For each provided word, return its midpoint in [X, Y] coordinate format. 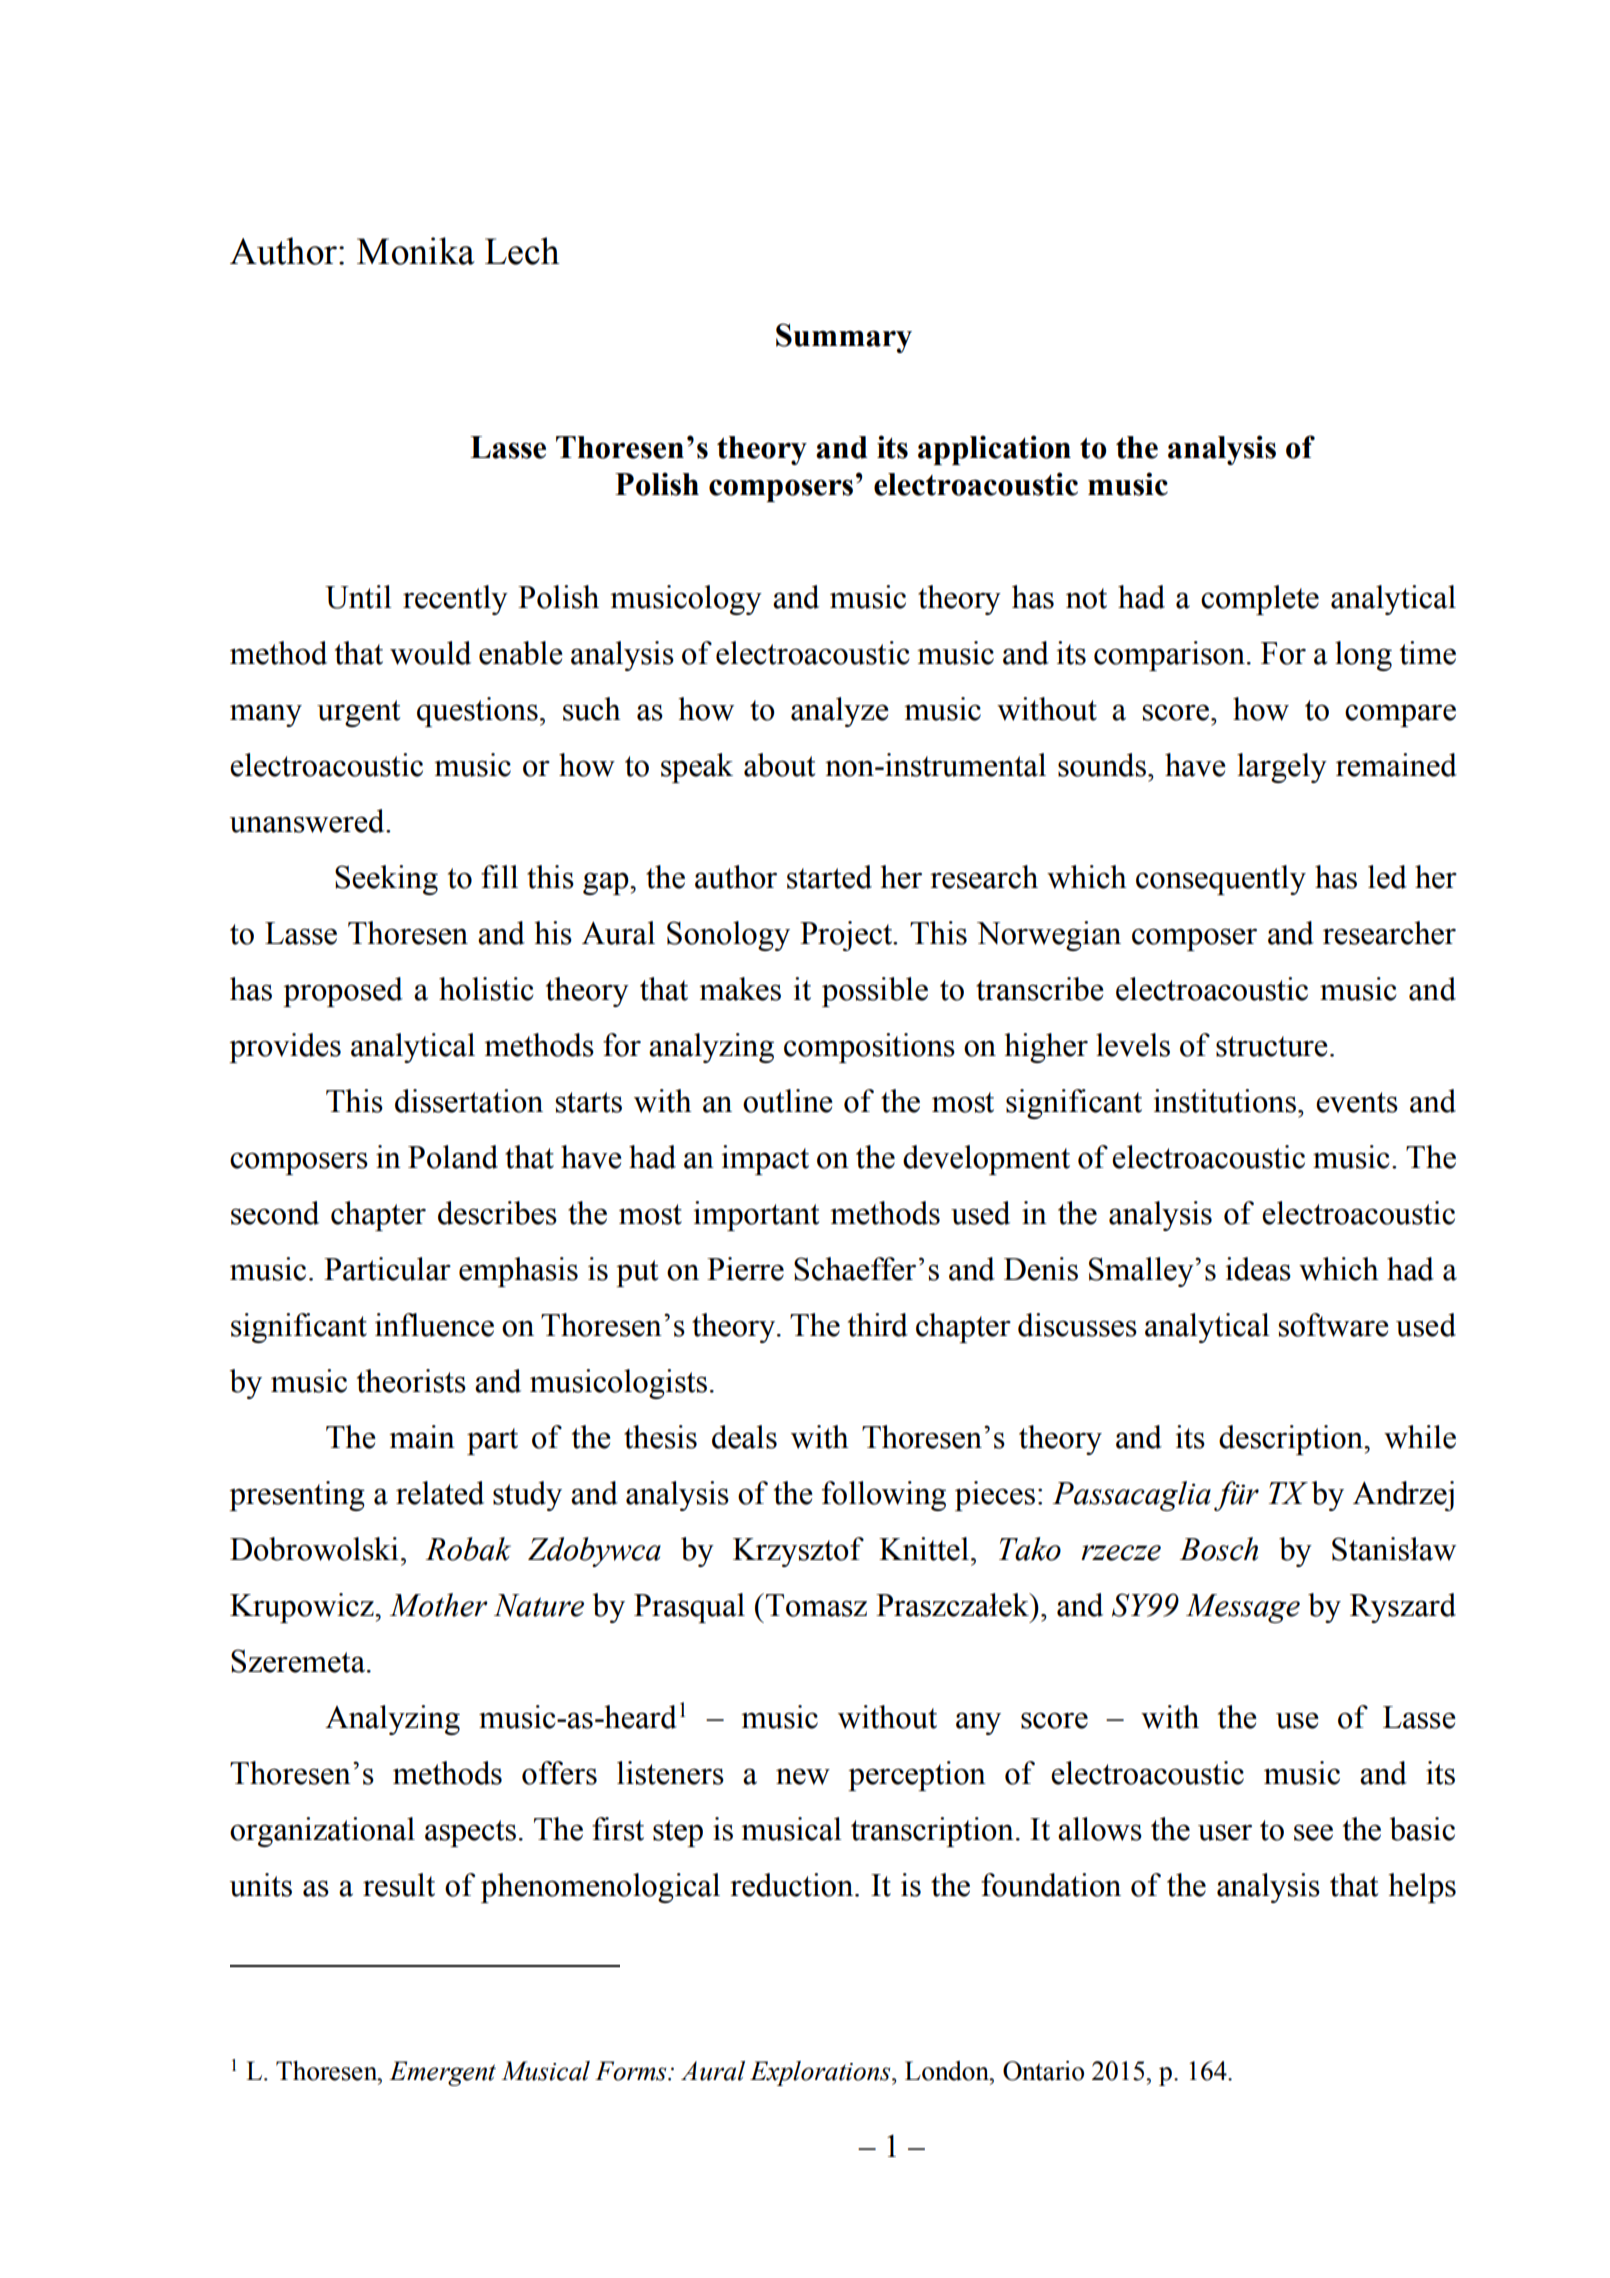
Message [1243, 1608]
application [994, 450]
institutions [1224, 1101]
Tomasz [816, 1605]
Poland [453, 1157]
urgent [358, 713]
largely [1282, 768]
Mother [439, 1605]
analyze [840, 712]
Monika [416, 251]
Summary [844, 338]
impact [765, 1160]
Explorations [821, 2073]
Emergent [442, 2073]
